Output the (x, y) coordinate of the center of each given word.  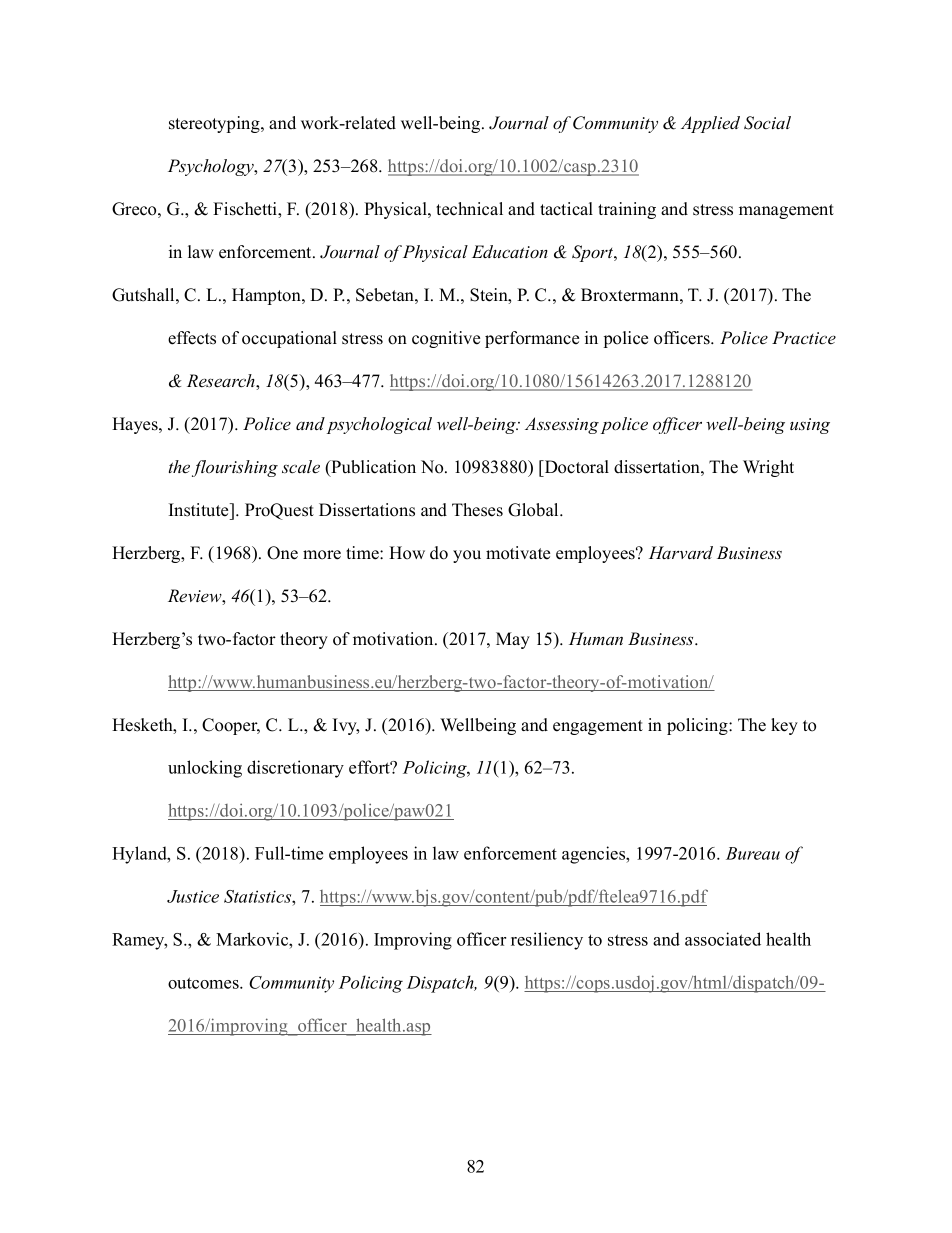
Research (222, 382)
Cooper (231, 726)
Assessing (562, 425)
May (513, 640)
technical (469, 209)
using (810, 426)
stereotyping (215, 124)
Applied (710, 124)
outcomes (204, 983)
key (784, 726)
